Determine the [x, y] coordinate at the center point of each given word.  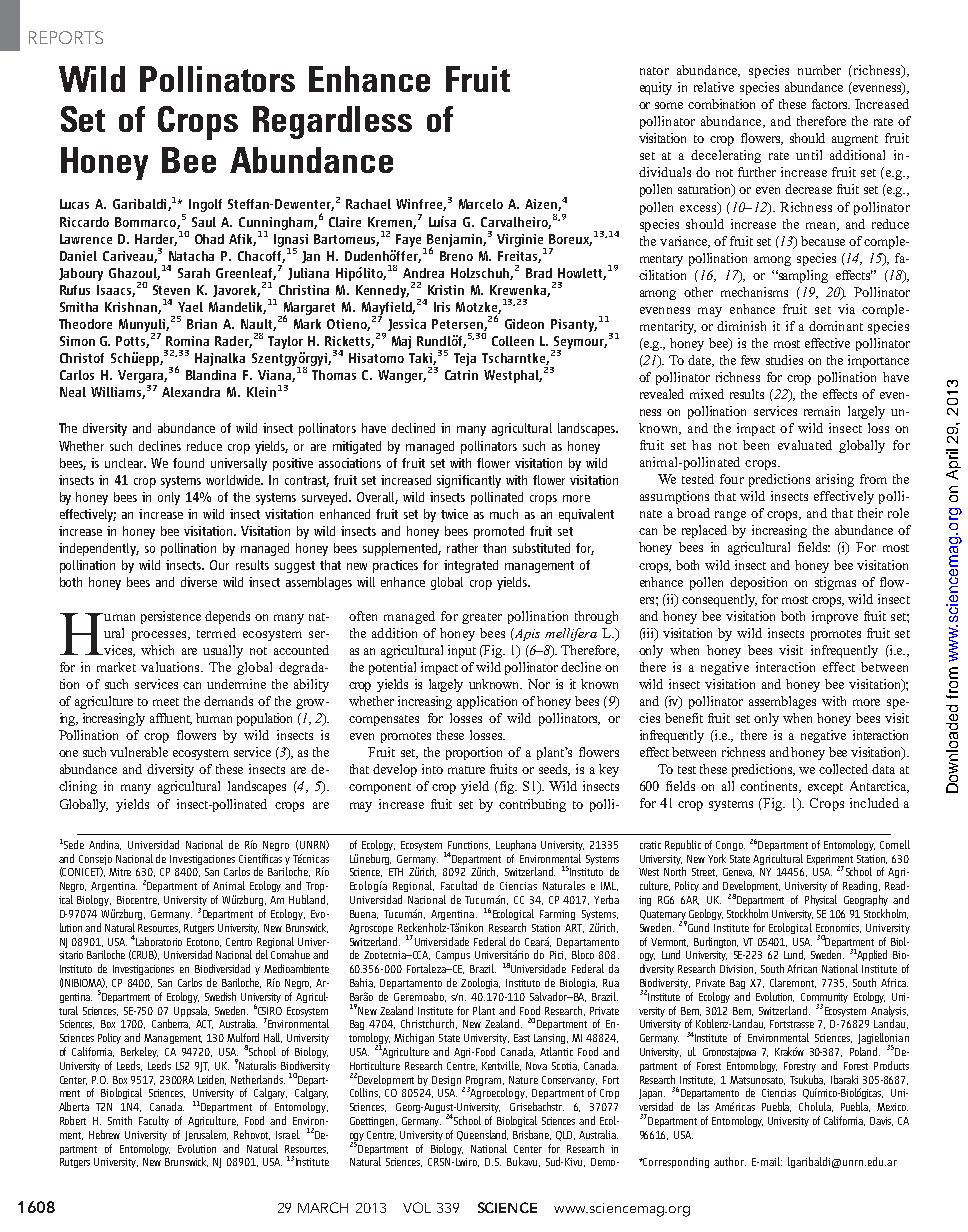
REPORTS [66, 37]
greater [482, 618]
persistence [171, 617]
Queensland [482, 1135]
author [730, 1161]
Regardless [332, 122]
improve [835, 617]
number [819, 70]
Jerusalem [206, 1135]
